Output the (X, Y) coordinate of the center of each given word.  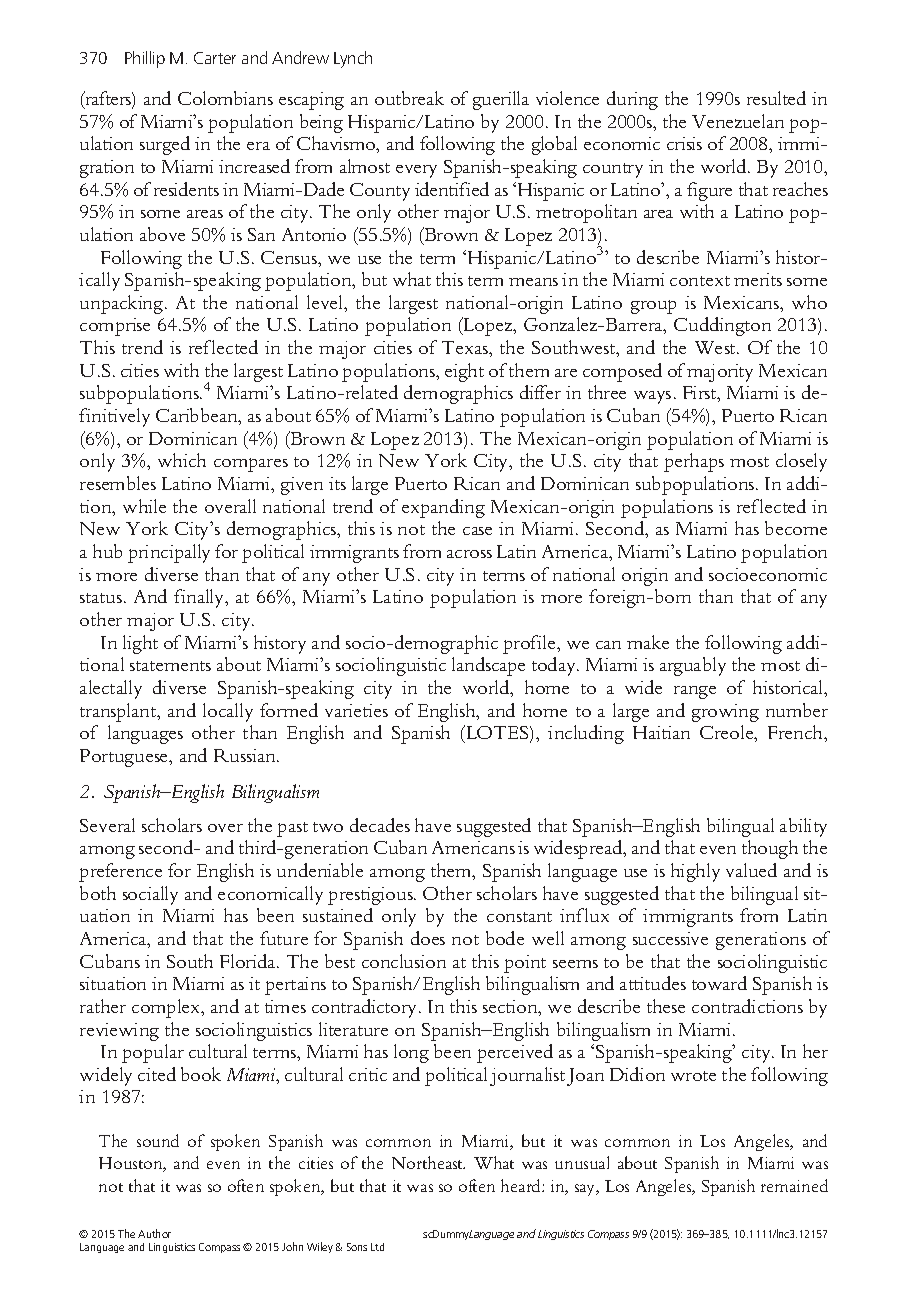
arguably (693, 666)
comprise (115, 327)
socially (150, 895)
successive (670, 938)
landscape (488, 666)
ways (652, 397)
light (140, 644)
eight (464, 372)
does (428, 938)
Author (154, 1233)
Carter (215, 58)
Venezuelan (738, 121)
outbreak (409, 98)
